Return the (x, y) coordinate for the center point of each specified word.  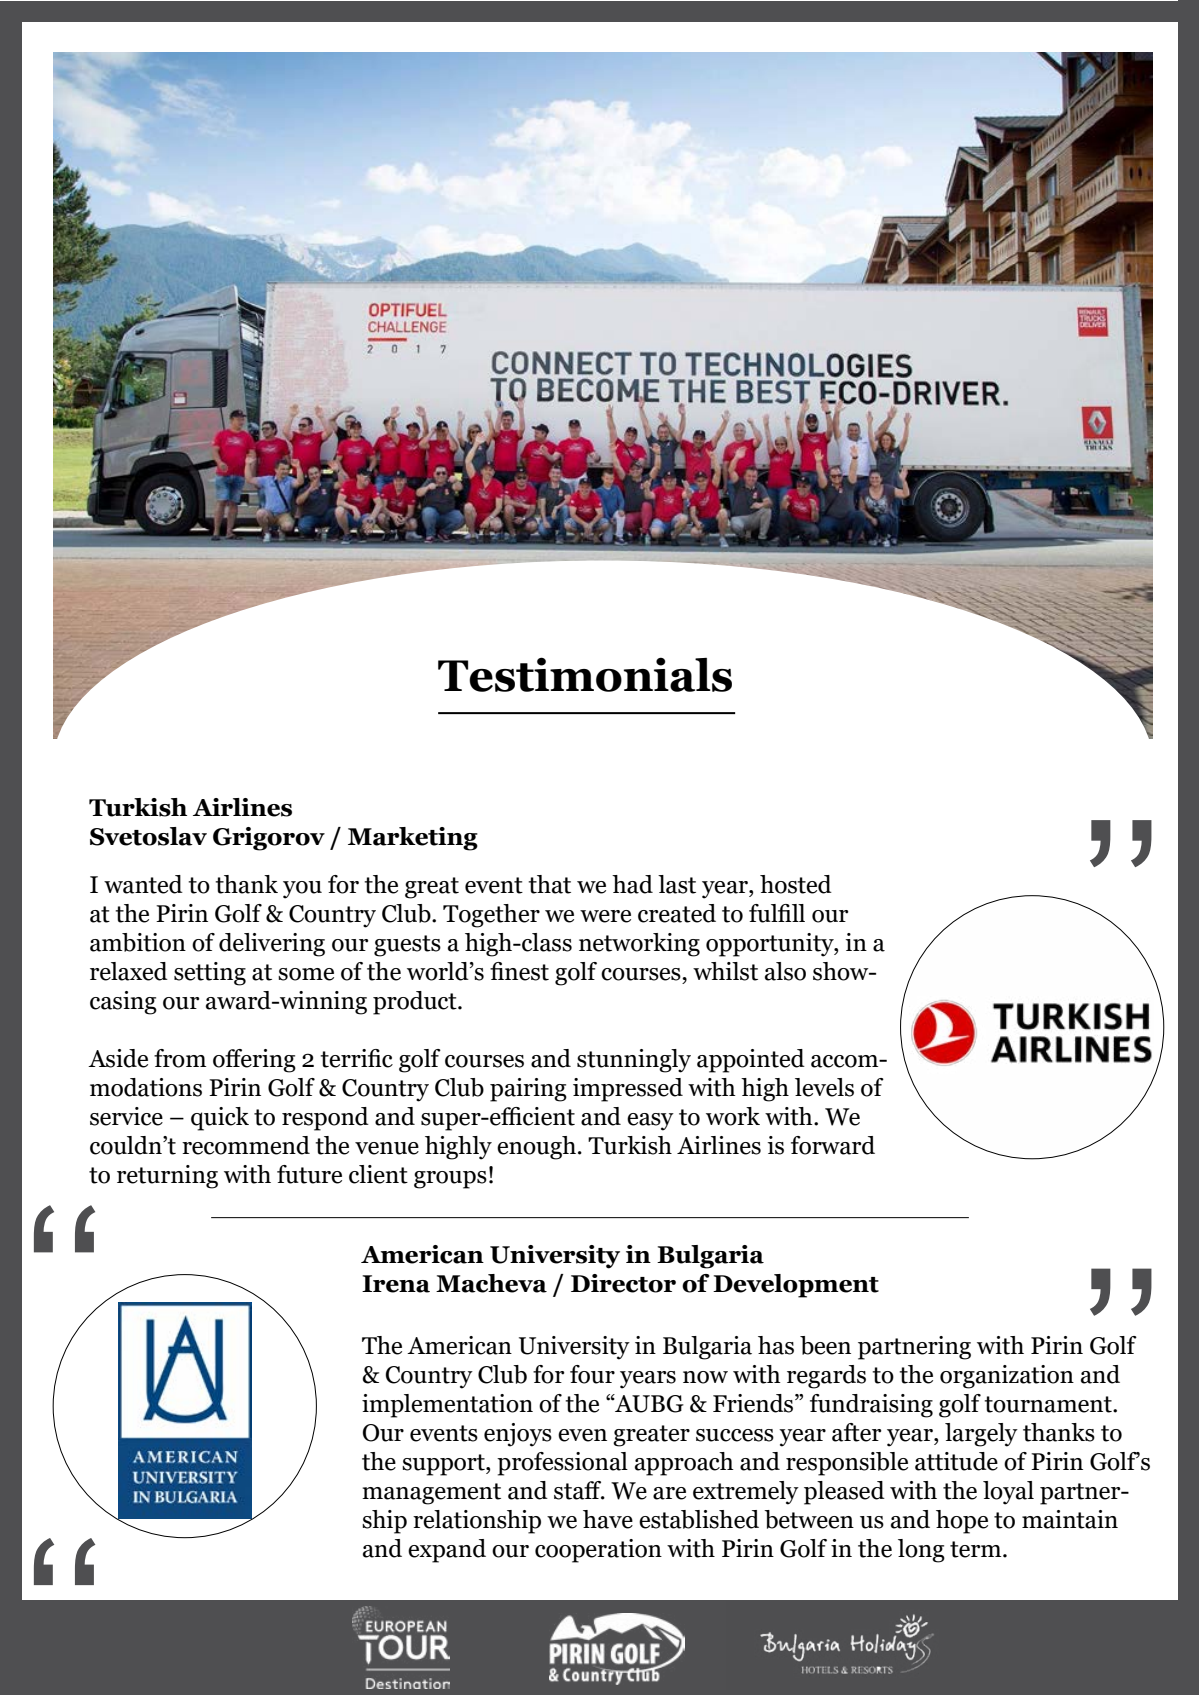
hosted (796, 884)
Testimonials (585, 674)
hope (962, 1522)
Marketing (413, 839)
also (785, 971)
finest (519, 971)
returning (167, 1177)
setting (210, 974)
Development (796, 1286)
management (431, 1494)
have (608, 1519)
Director (623, 1283)
